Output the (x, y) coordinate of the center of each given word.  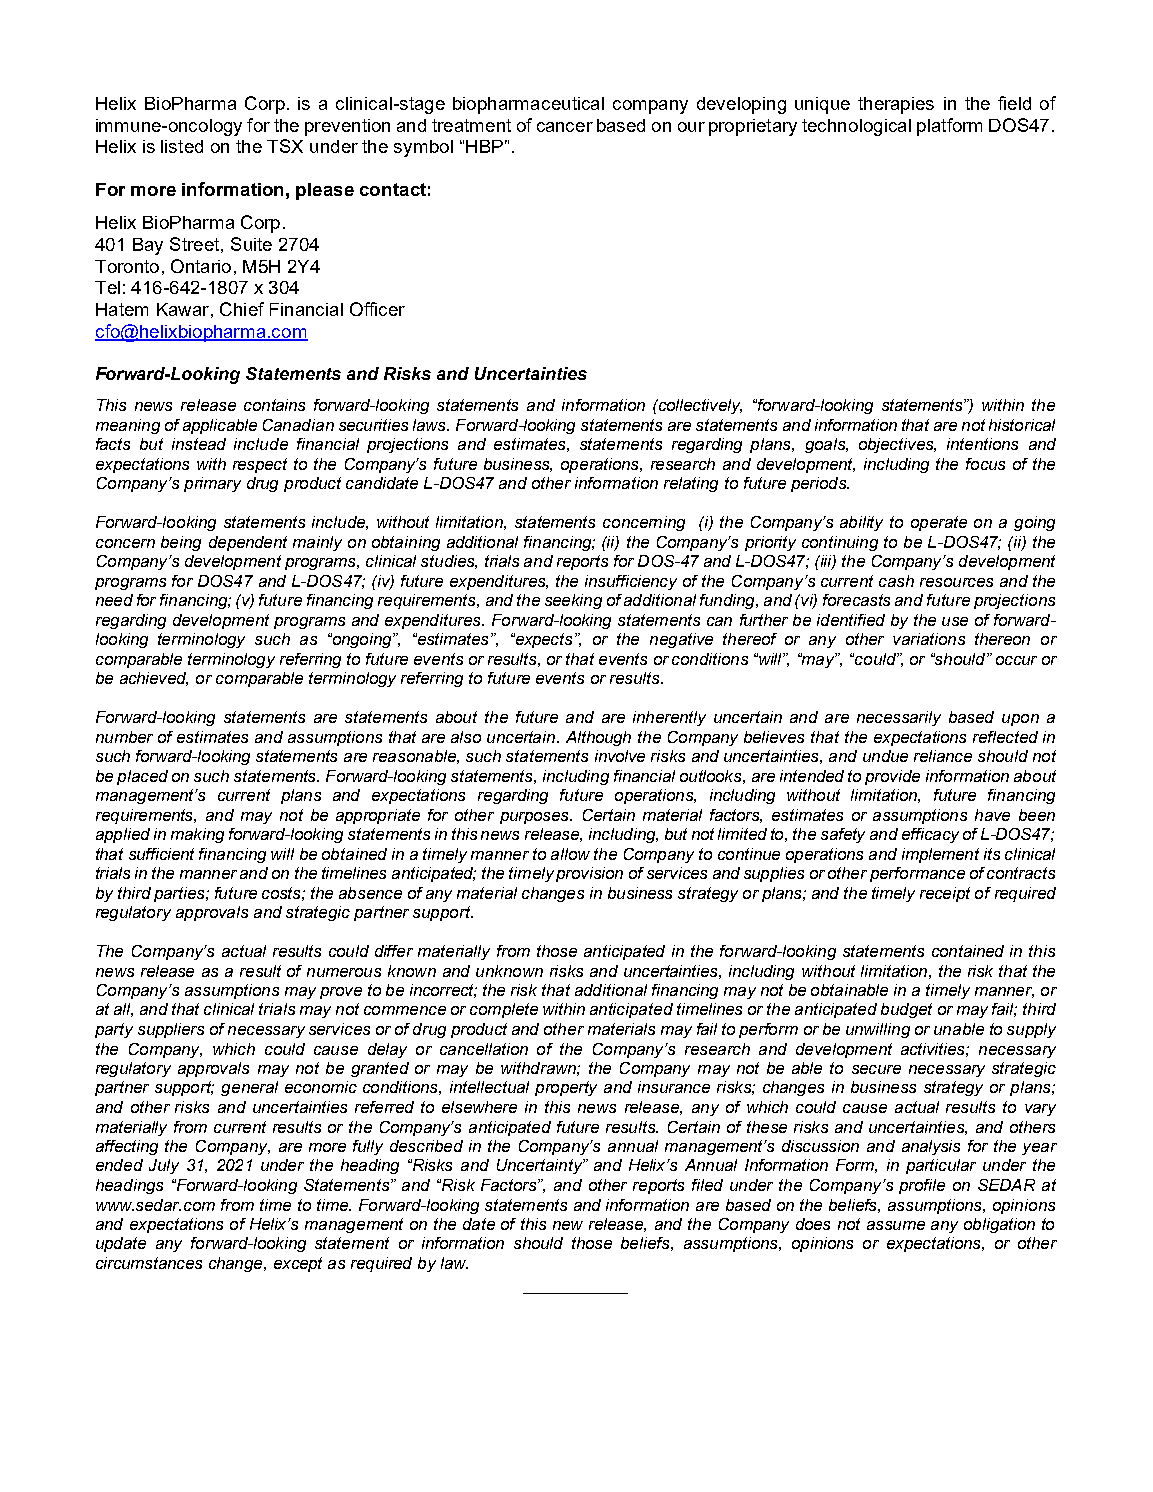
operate (939, 523)
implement (940, 855)
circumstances (149, 1263)
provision (589, 874)
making (197, 835)
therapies (896, 105)
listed (182, 146)
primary (212, 484)
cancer (565, 127)
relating (691, 484)
